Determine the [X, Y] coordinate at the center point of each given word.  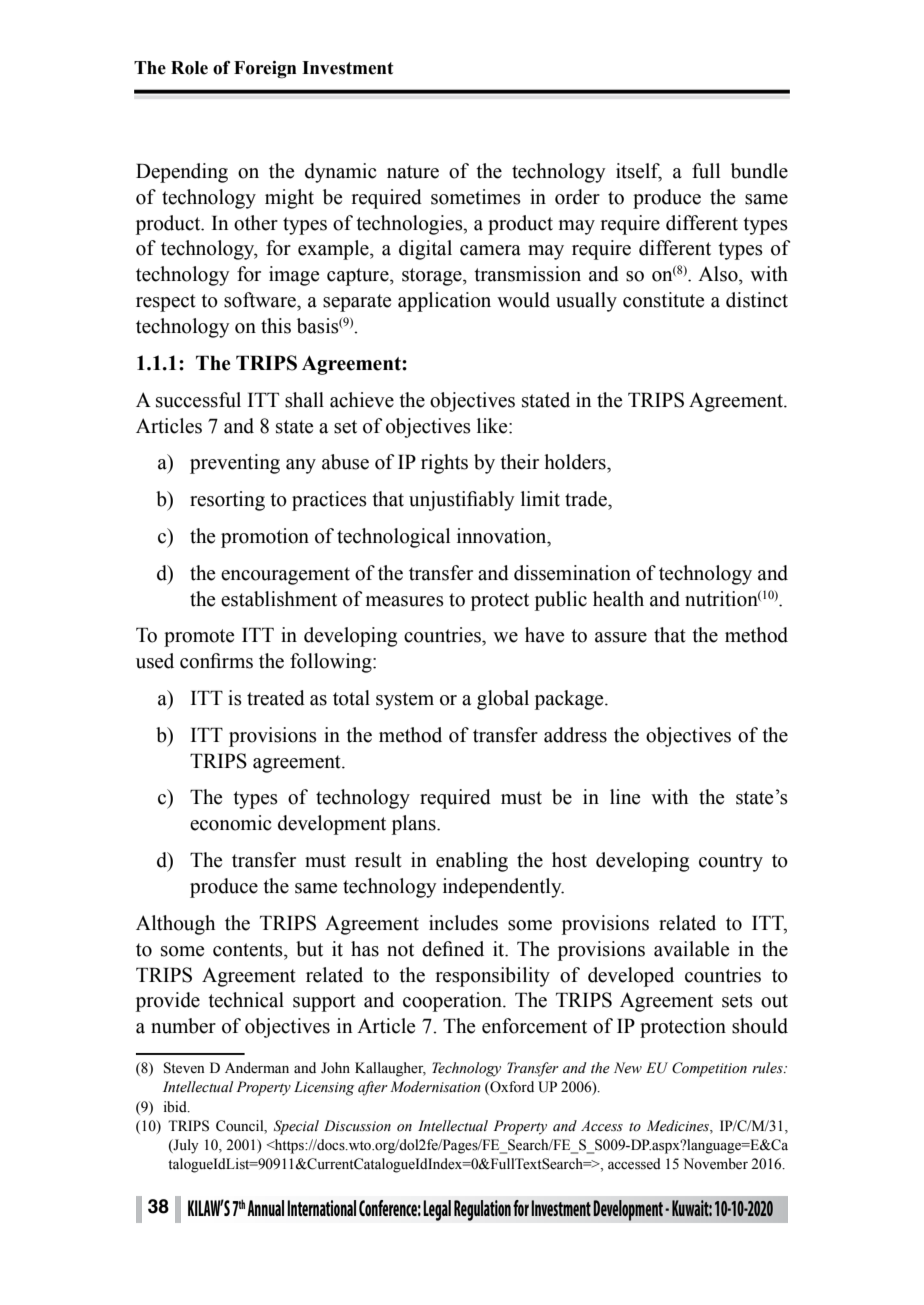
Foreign [265, 70]
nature [413, 172]
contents [249, 950]
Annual [265, 1208]
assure [621, 637]
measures [405, 601]
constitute [663, 300]
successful [198, 400]
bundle [759, 171]
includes [463, 923]
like [493, 426]
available [691, 949]
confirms [216, 661]
